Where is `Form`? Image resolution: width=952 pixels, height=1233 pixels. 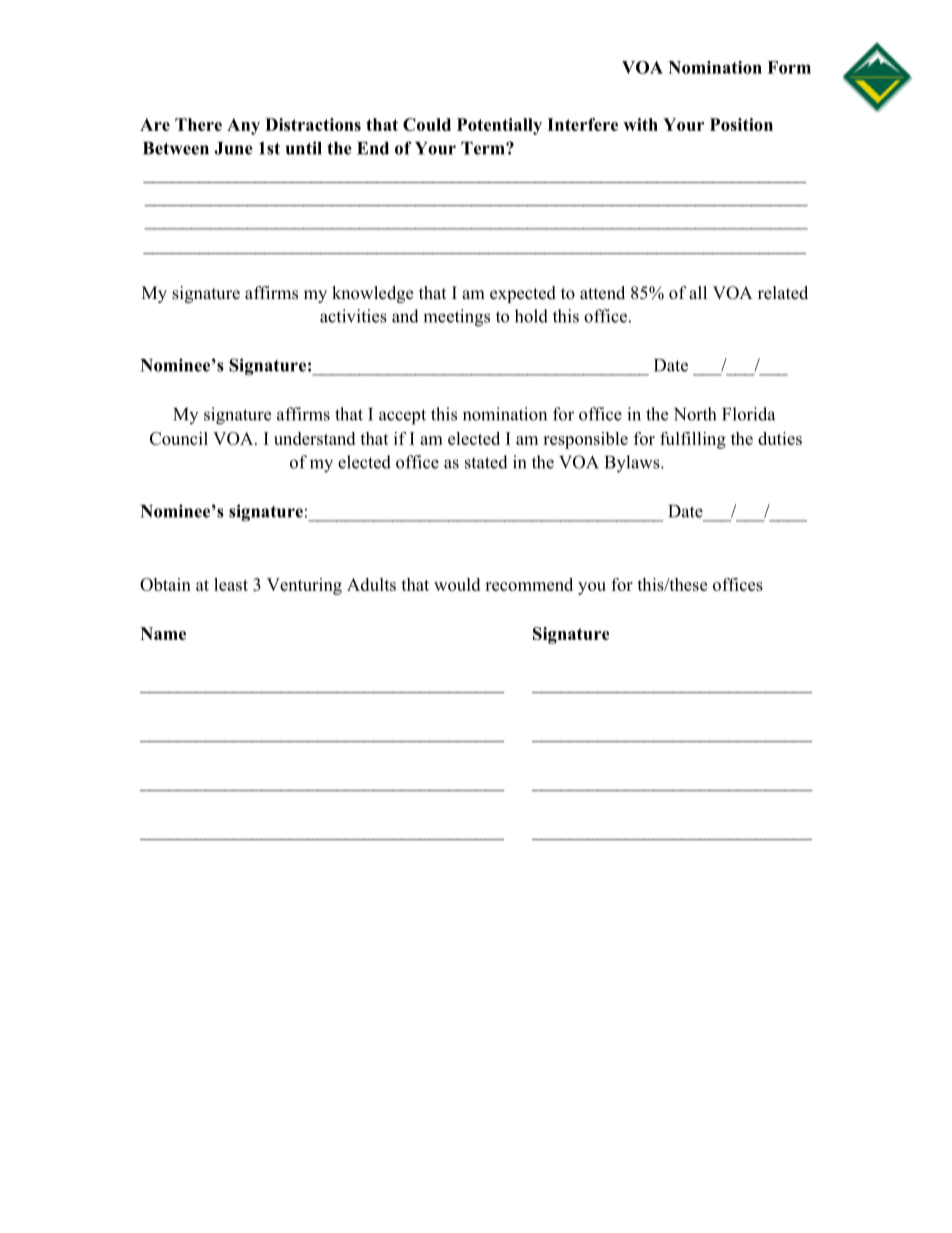
Form is located at coordinates (789, 67).
